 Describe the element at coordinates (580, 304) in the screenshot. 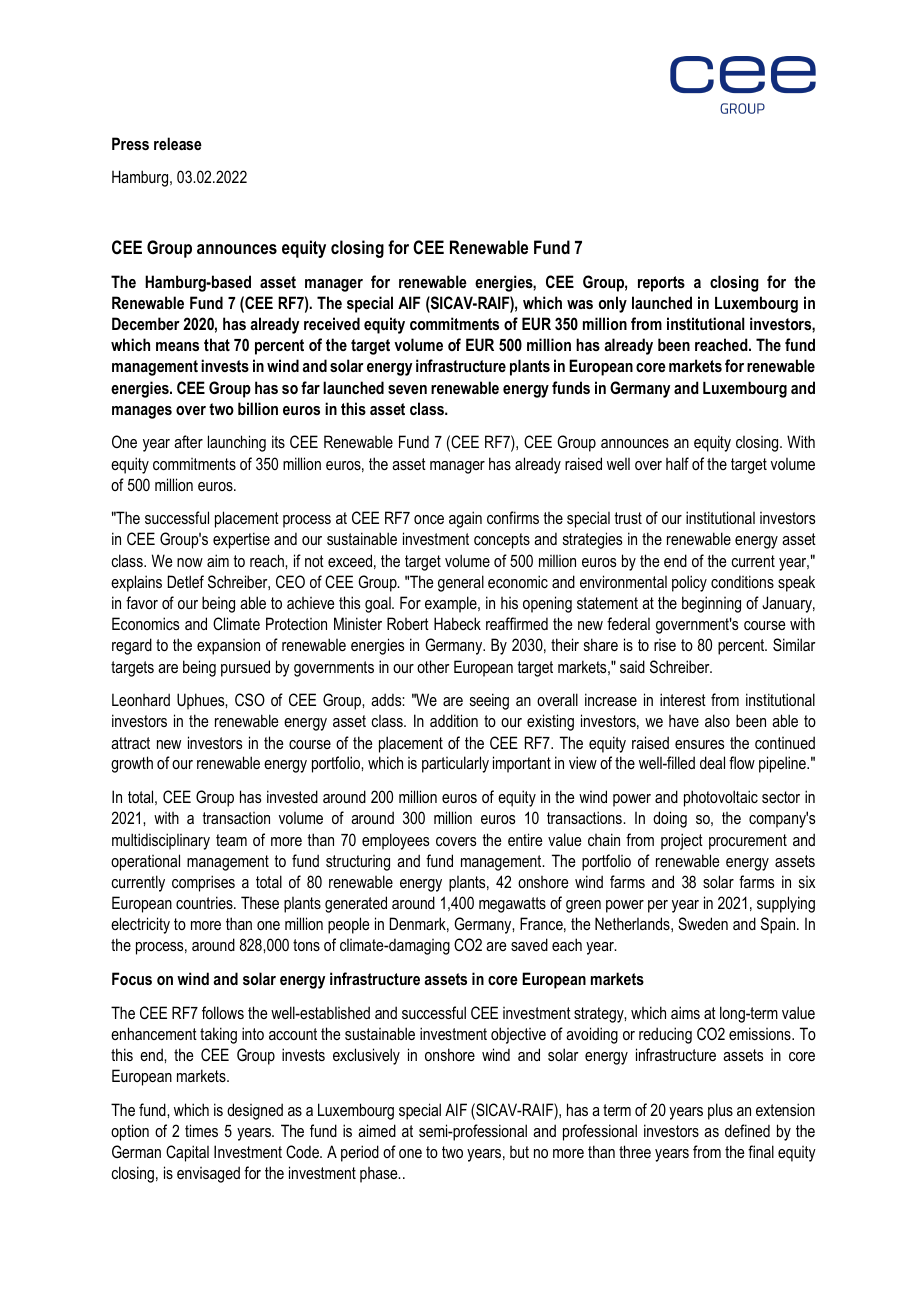

I see `was` at that location.
